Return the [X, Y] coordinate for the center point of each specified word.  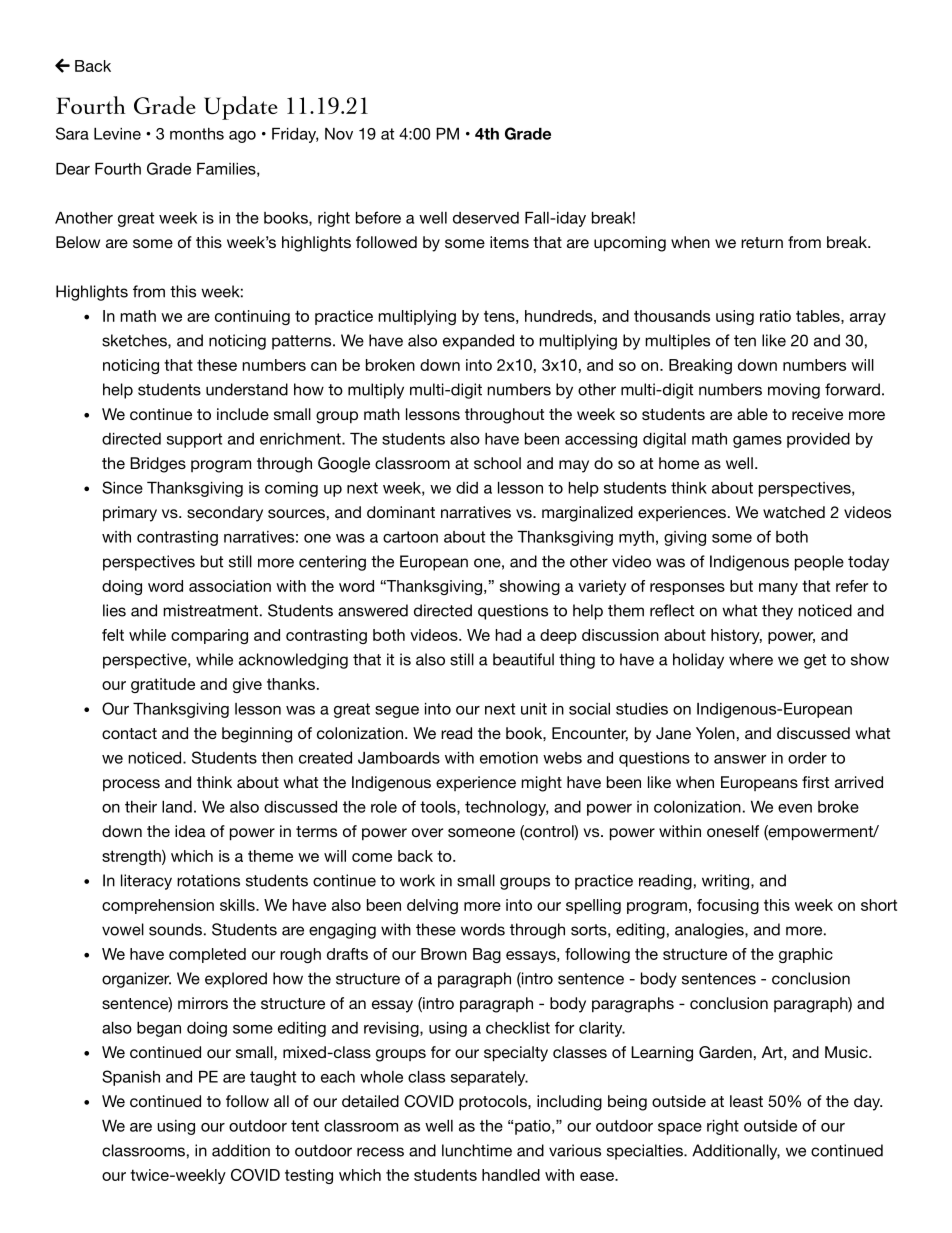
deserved [486, 218]
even [795, 808]
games [757, 442]
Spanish [131, 1078]
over [427, 832]
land [177, 807]
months [197, 134]
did [467, 488]
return [762, 242]
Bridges [158, 465]
